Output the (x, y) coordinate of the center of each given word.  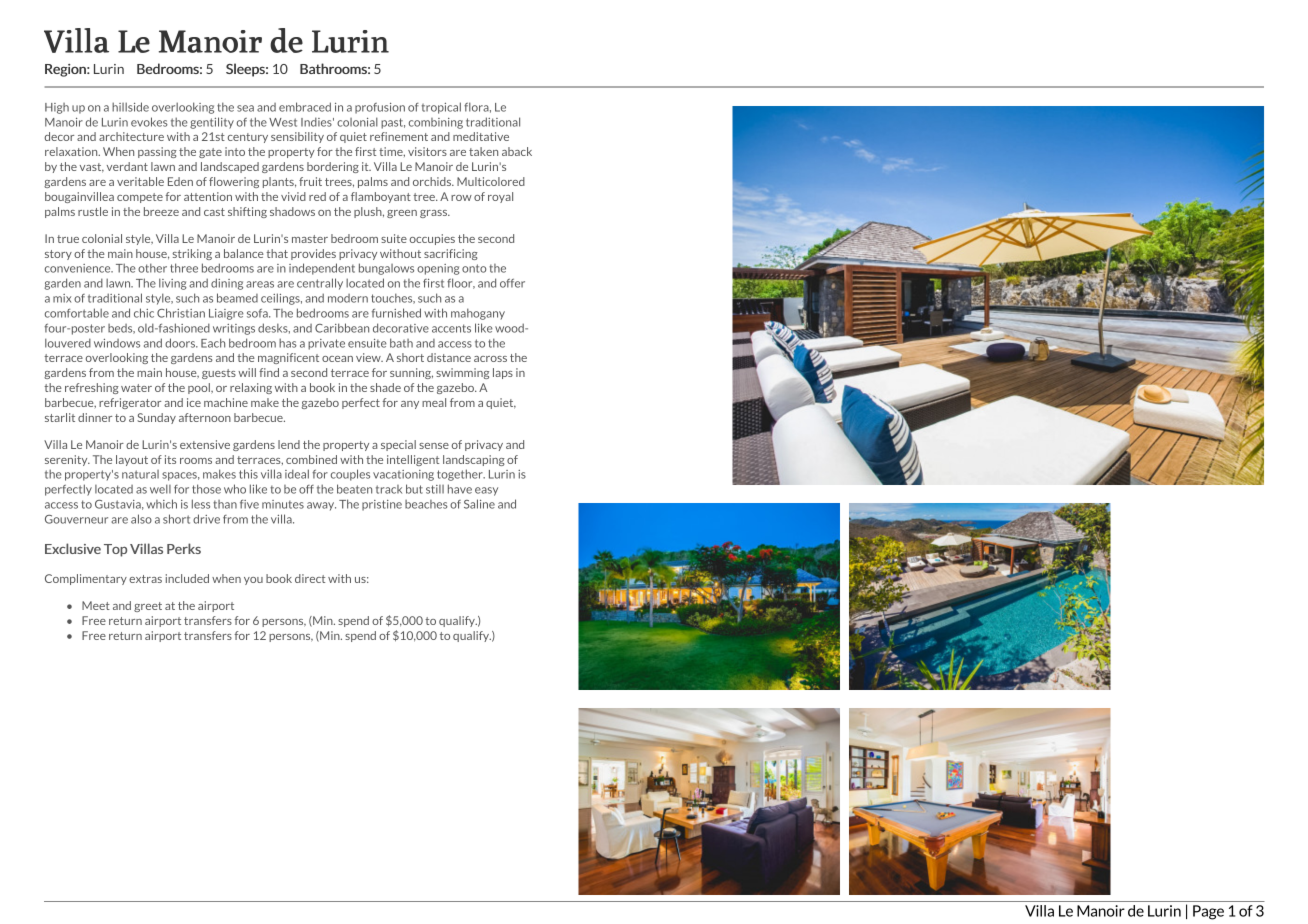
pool (200, 388)
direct (310, 578)
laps (503, 373)
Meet (96, 605)
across (490, 359)
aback (517, 151)
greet (148, 607)
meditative (481, 136)
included (187, 578)
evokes (149, 122)
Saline (479, 504)
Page (1208, 912)
